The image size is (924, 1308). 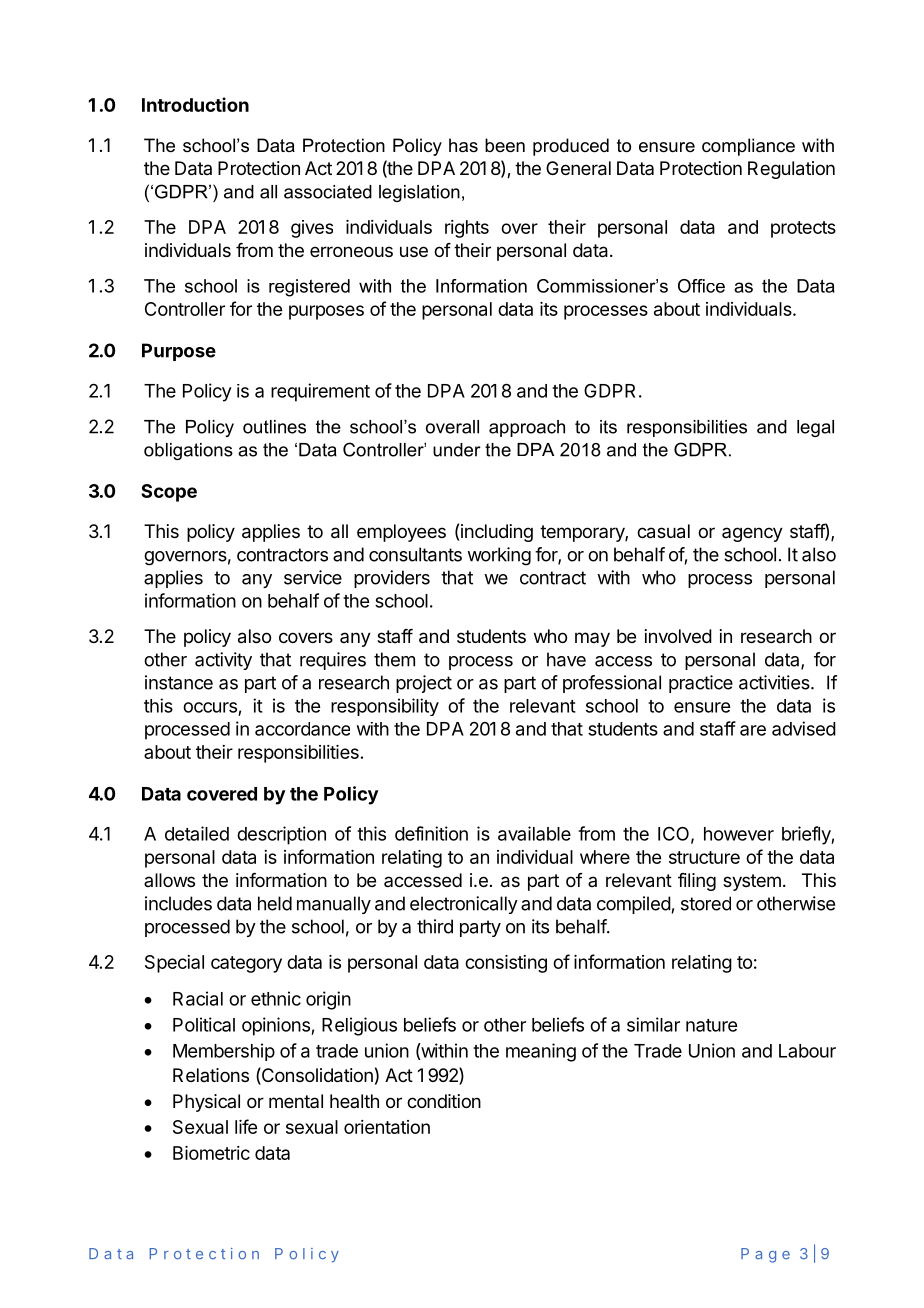 I want to click on have, so click(x=566, y=659).
